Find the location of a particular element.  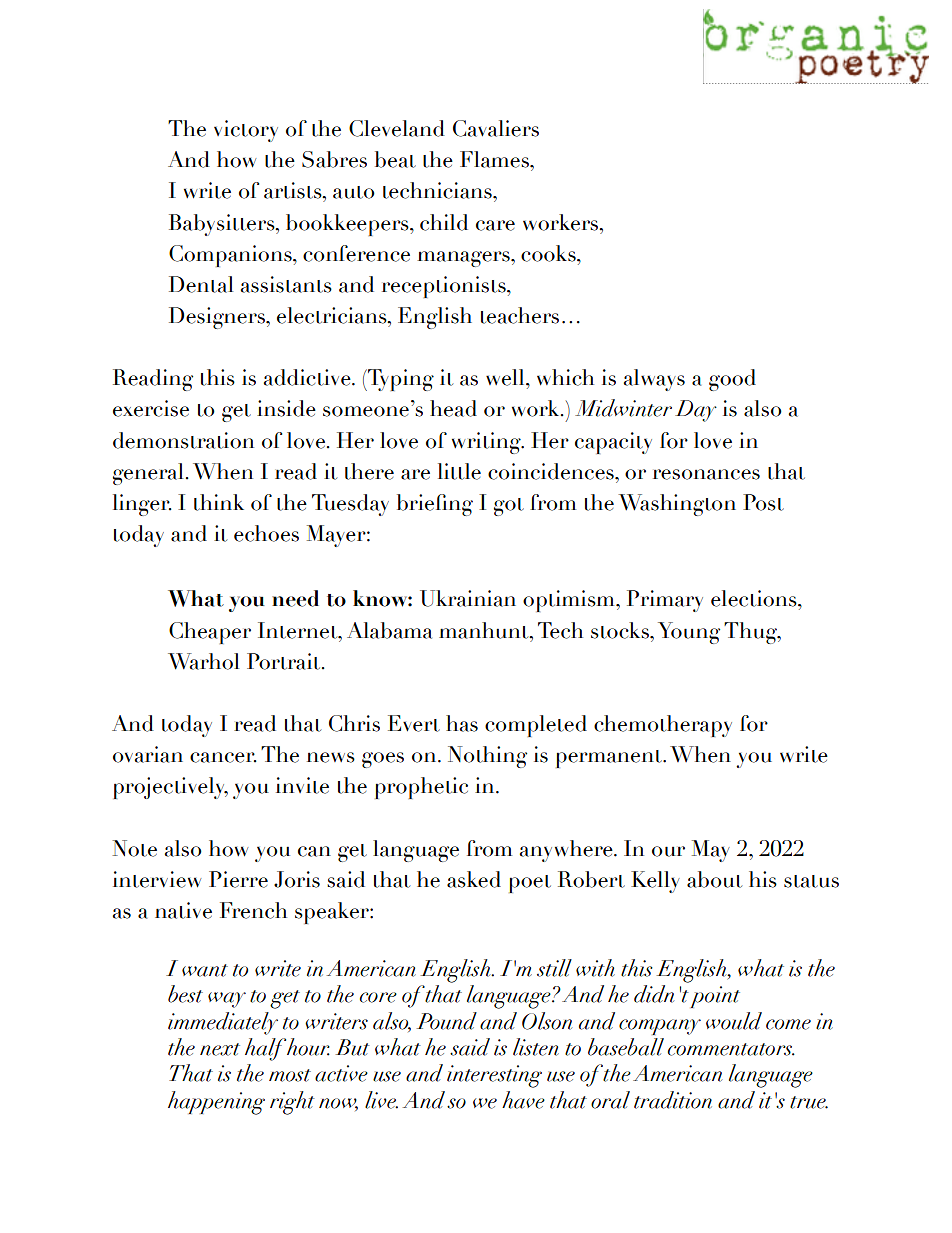

Flames is located at coordinates (495, 159).
